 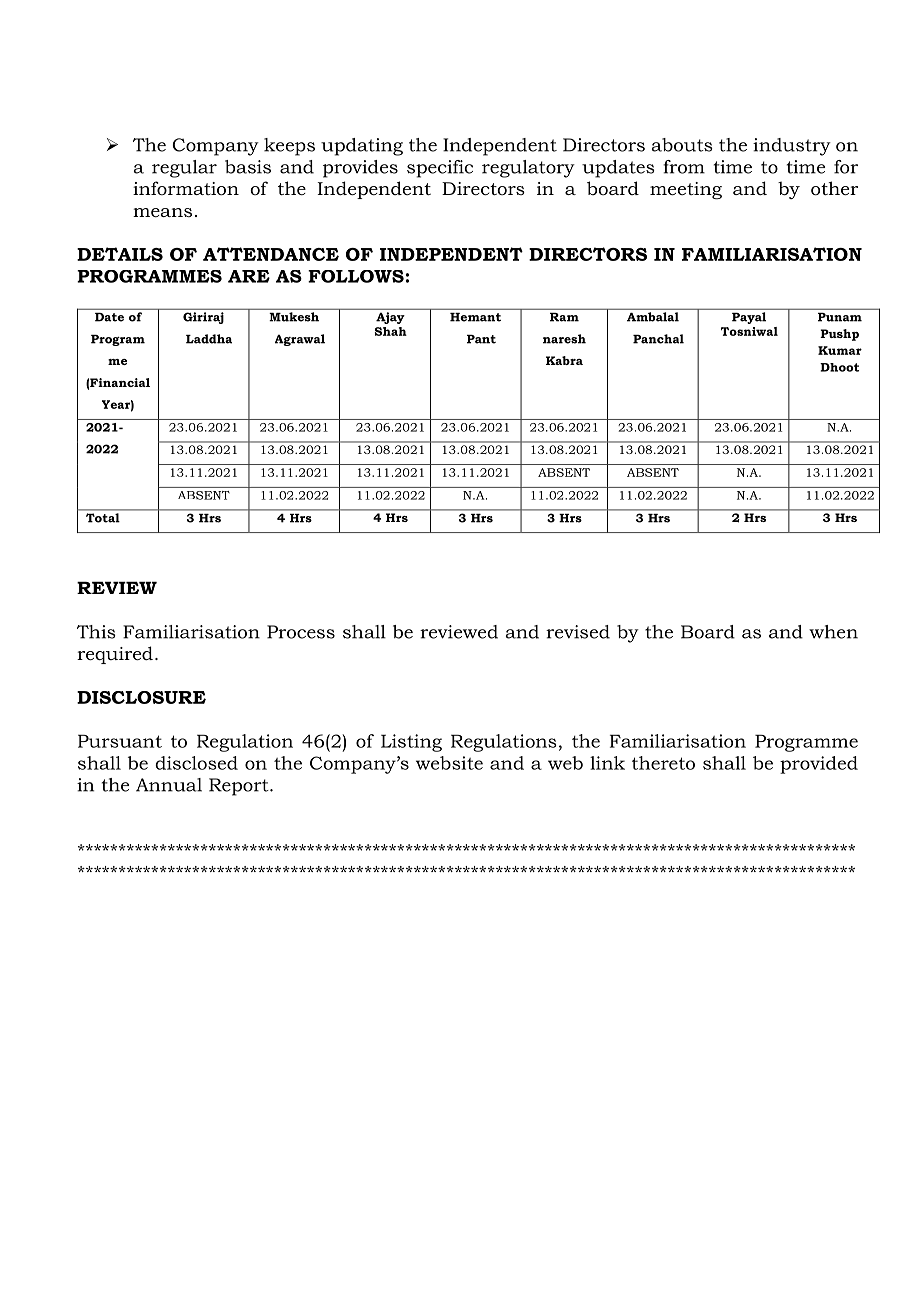 What do you see at coordinates (196, 763) in the document?
I see `disclosed` at bounding box center [196, 763].
